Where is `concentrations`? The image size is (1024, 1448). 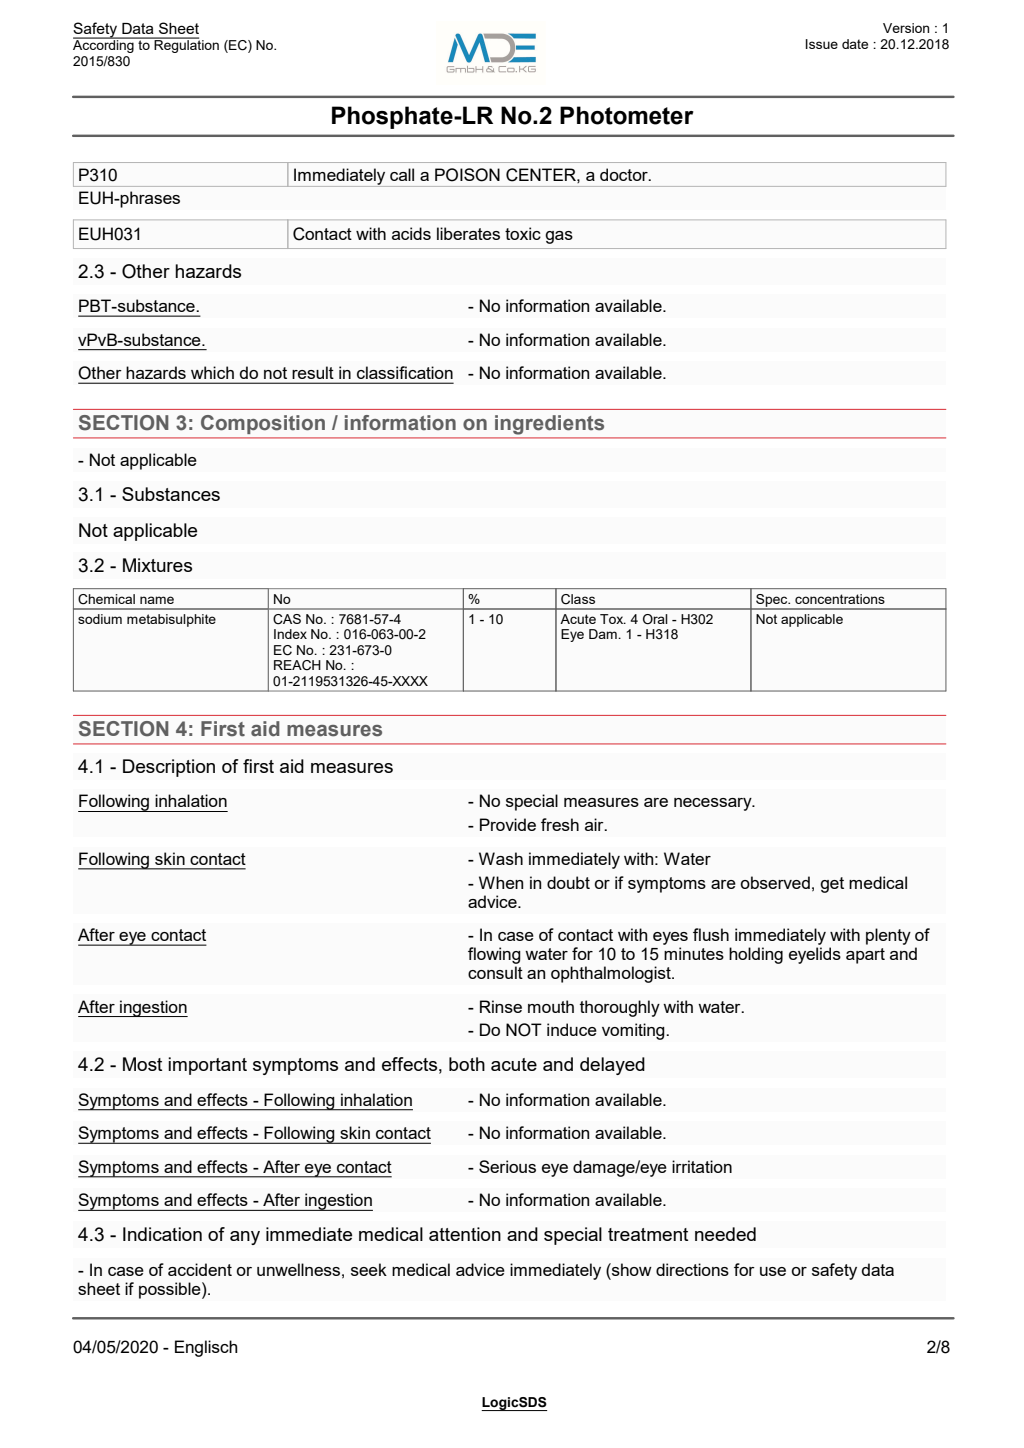
concentrations is located at coordinates (840, 599).
